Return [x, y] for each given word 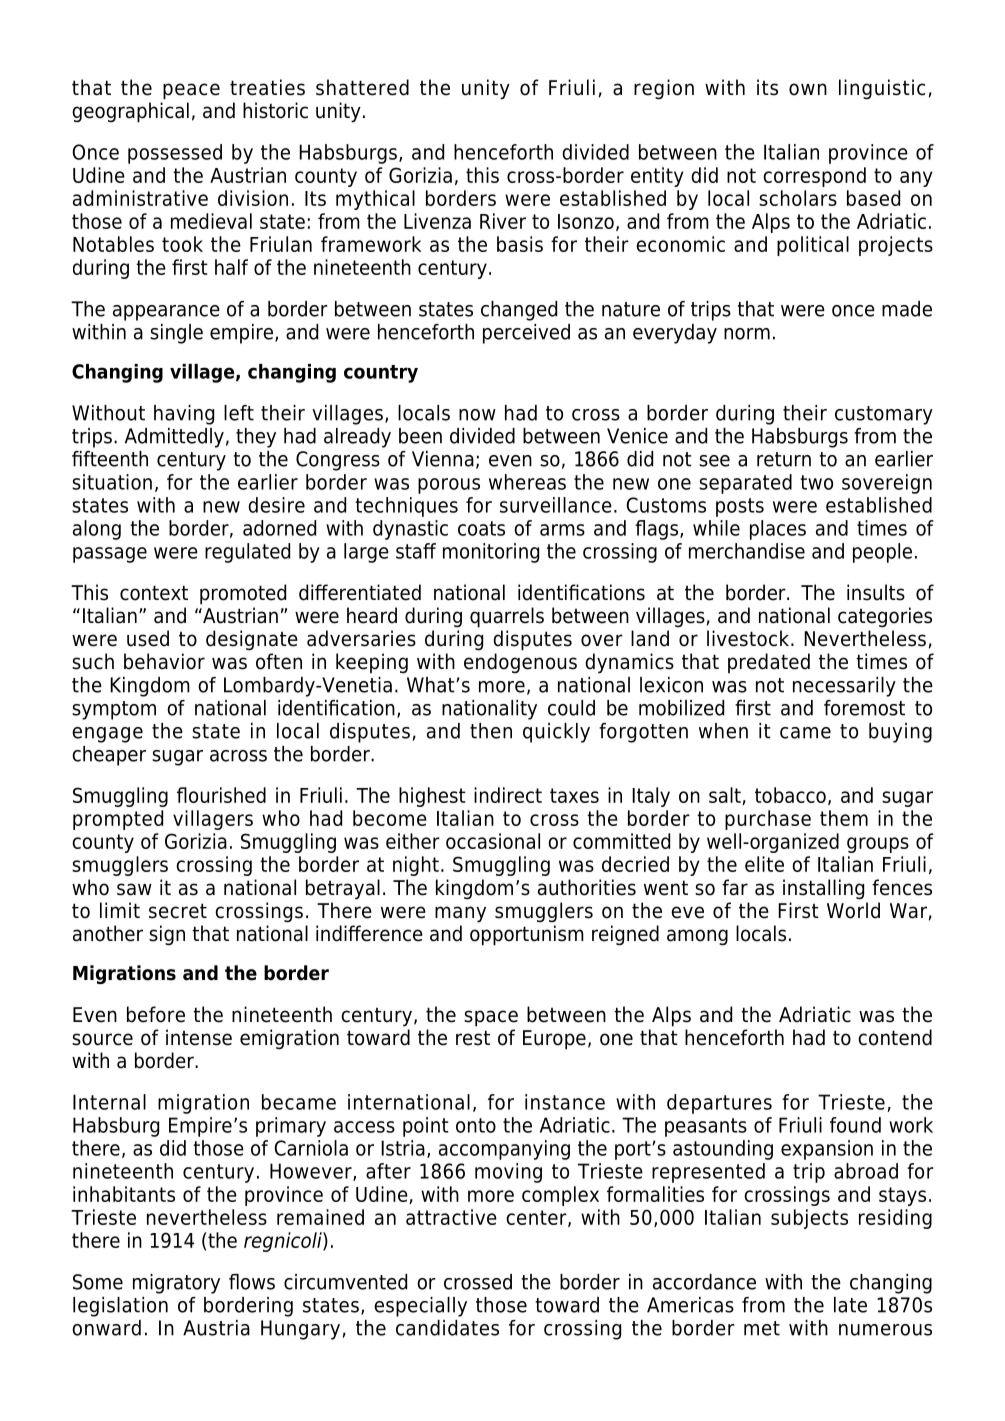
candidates [447, 1328]
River [503, 221]
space [491, 1018]
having [184, 415]
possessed [175, 154]
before [156, 1014]
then [491, 731]
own [808, 89]
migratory [176, 1284]
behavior [164, 661]
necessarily [844, 687]
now [477, 415]
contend [895, 1037]
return [784, 459]
